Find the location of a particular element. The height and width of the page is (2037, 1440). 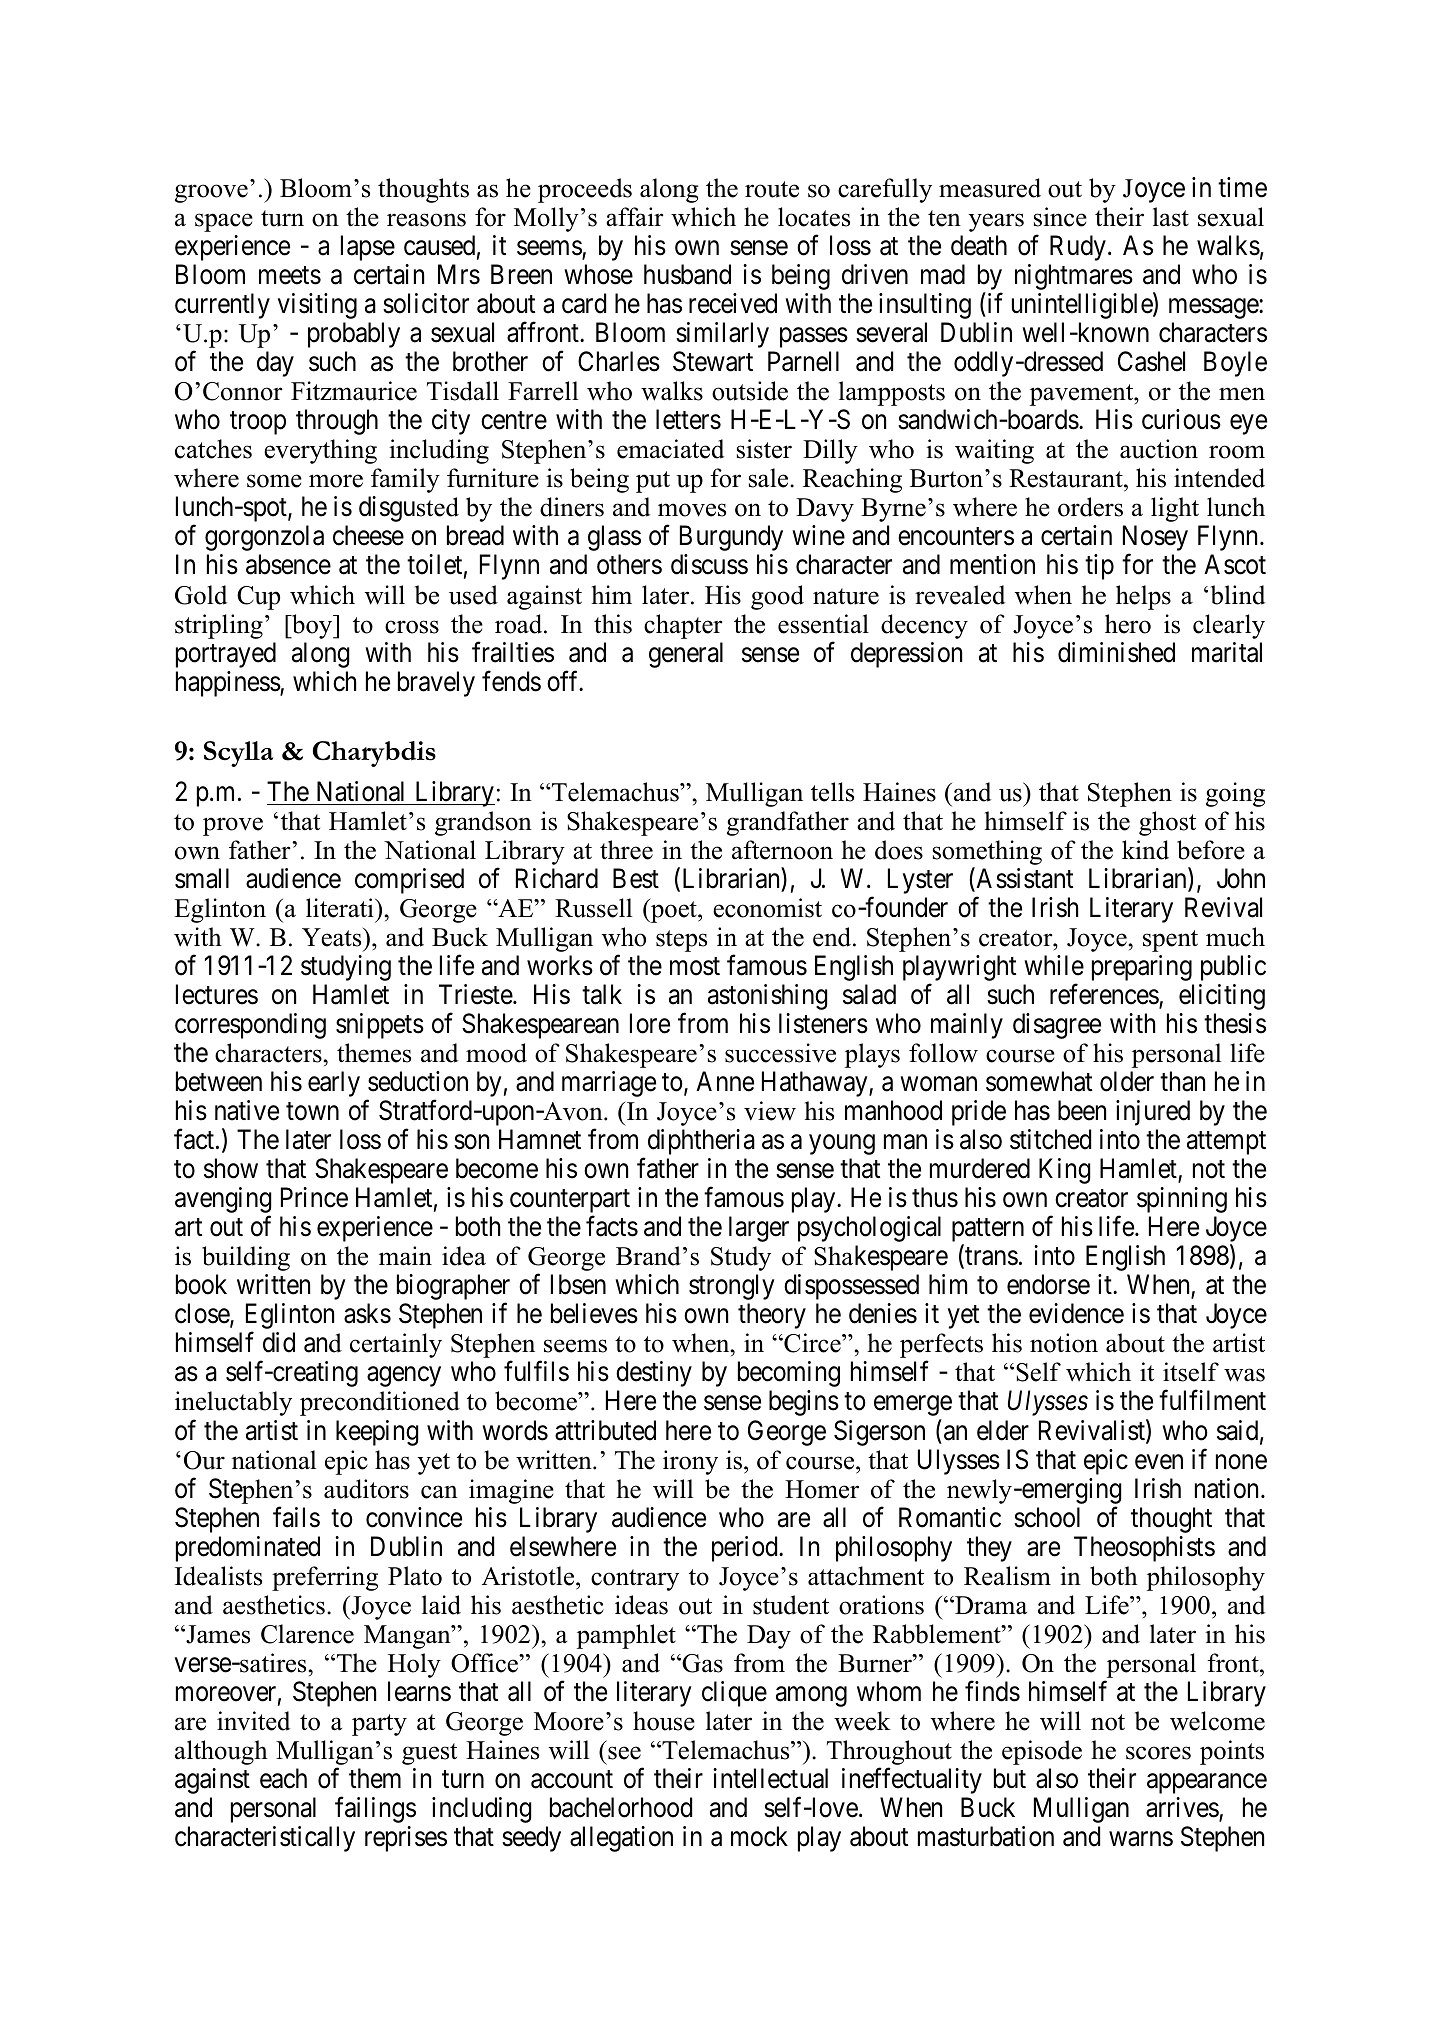

astonishing is located at coordinates (768, 997).
